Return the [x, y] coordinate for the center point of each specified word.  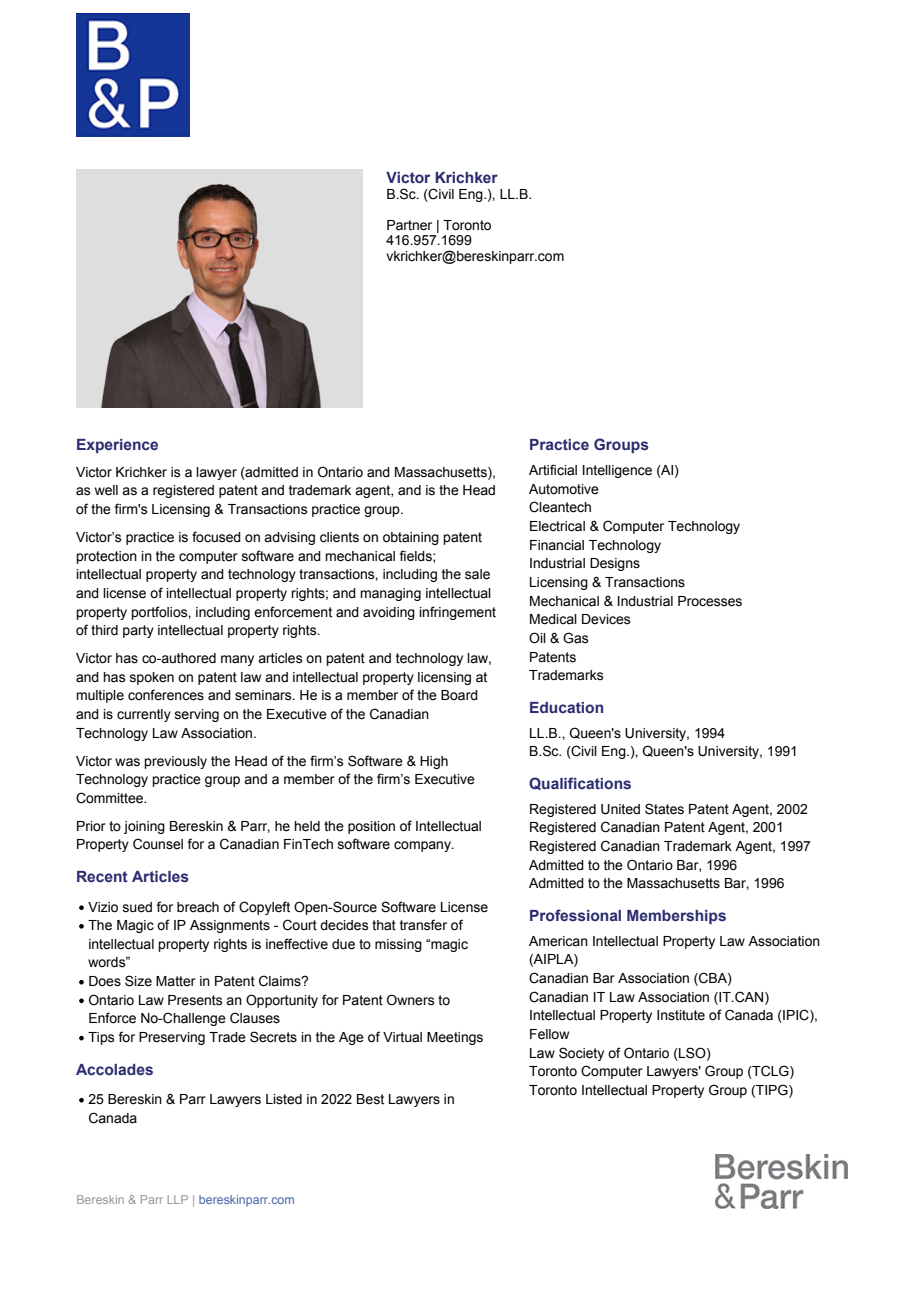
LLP [178, 1199]
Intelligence [617, 471]
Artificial [553, 470]
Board [459, 695]
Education [566, 707]
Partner [409, 225]
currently [144, 715]
